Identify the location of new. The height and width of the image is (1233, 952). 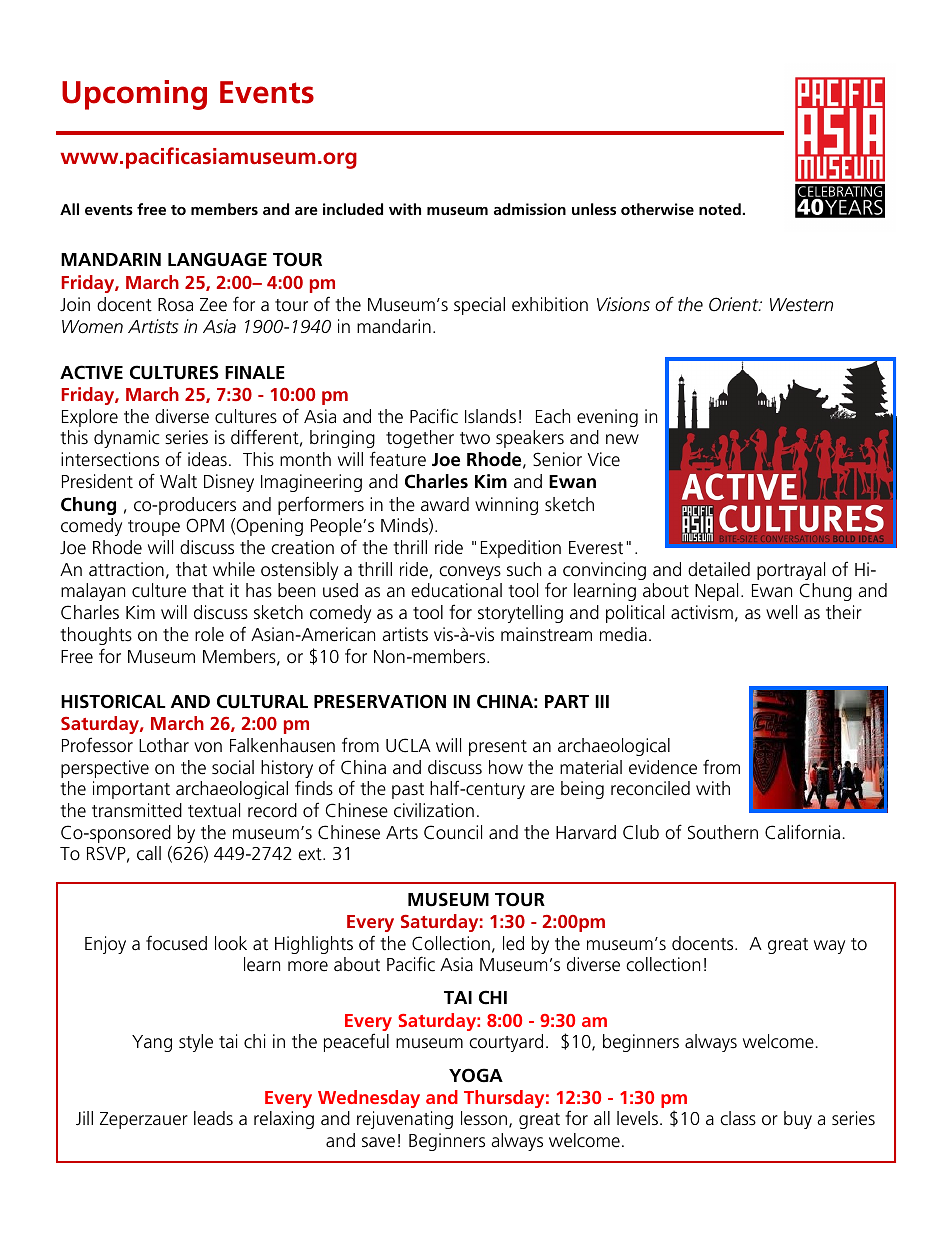
(622, 439).
